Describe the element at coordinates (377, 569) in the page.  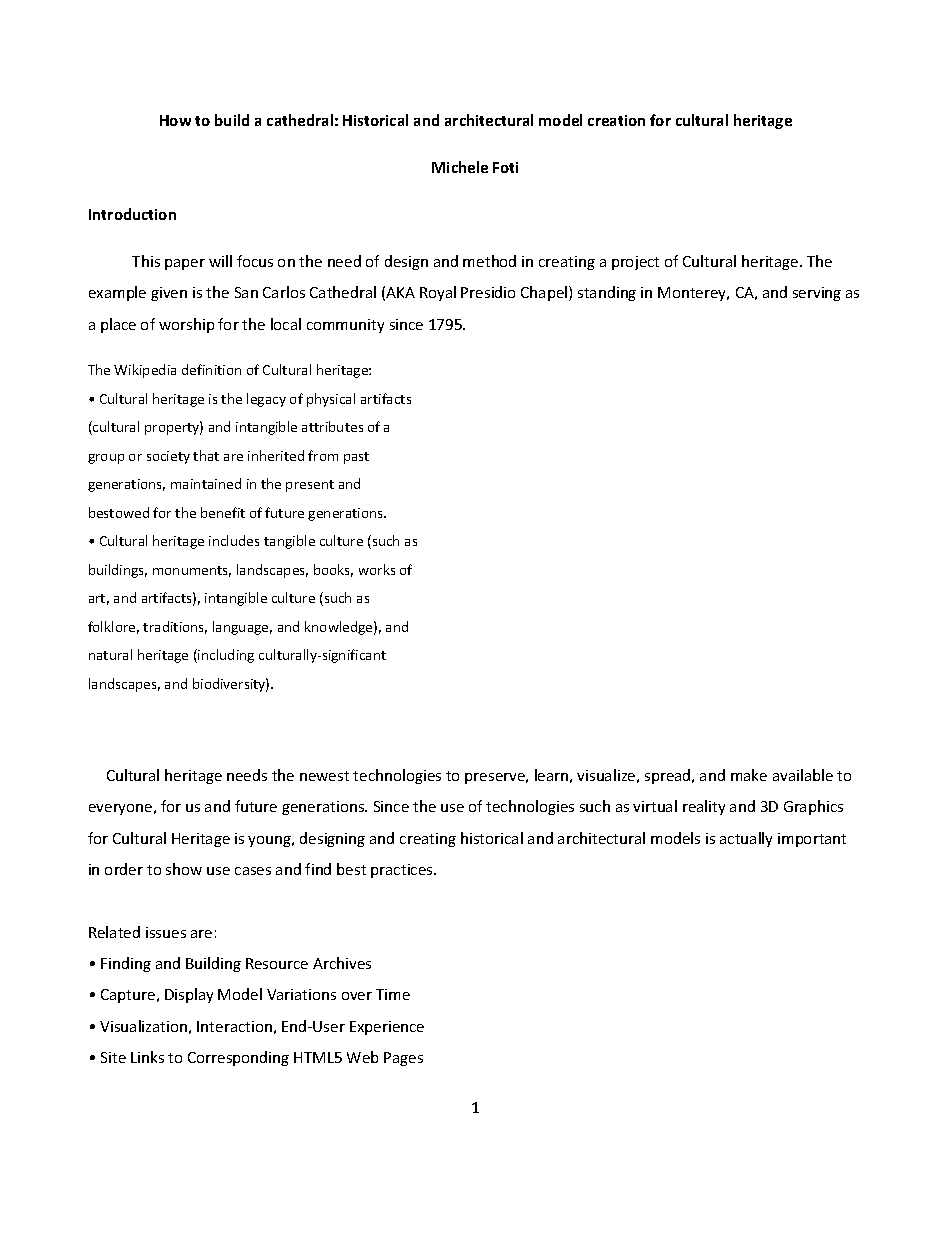
I see `works` at that location.
